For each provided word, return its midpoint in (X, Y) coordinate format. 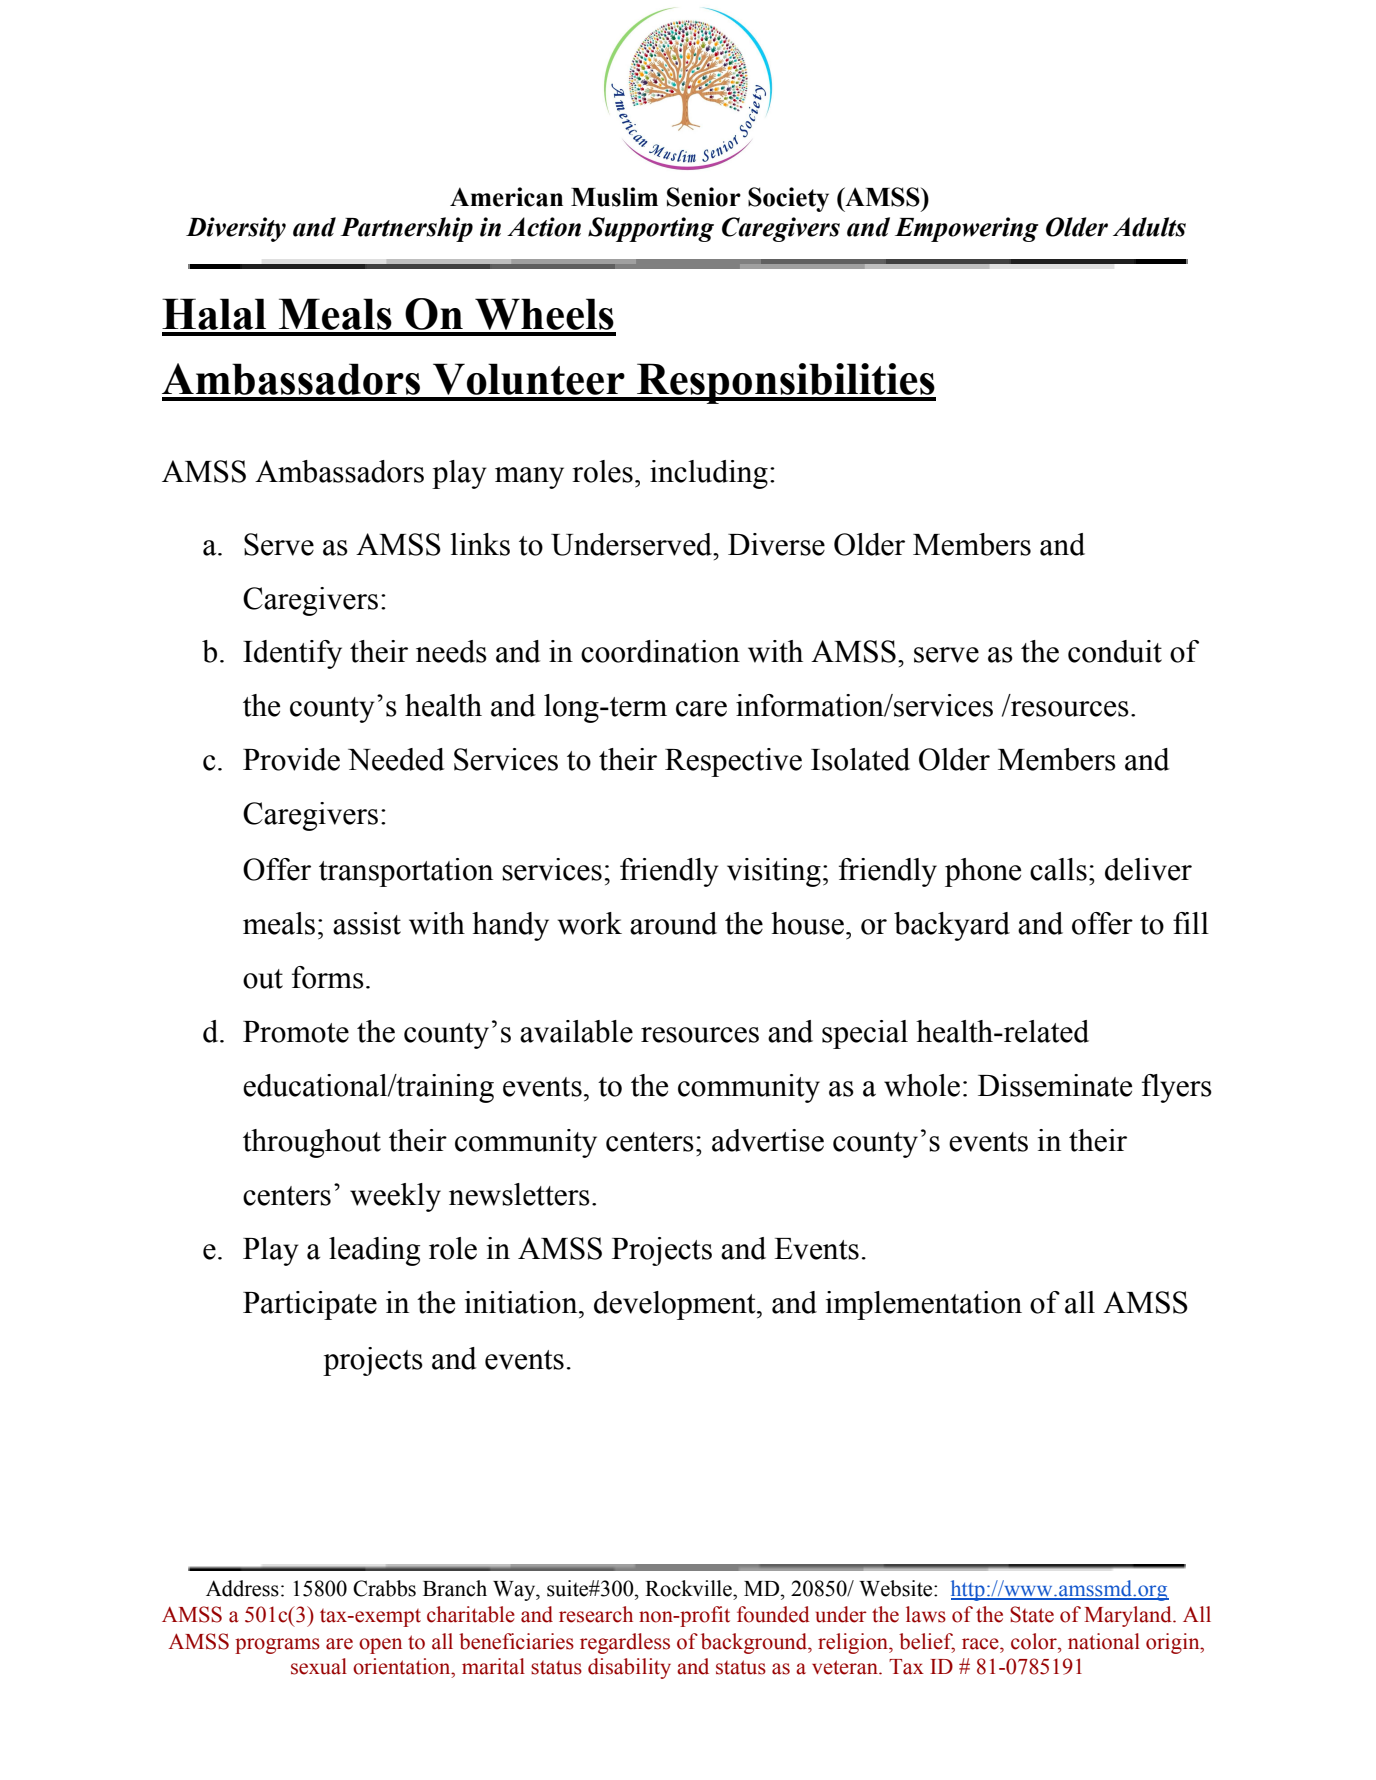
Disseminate (1055, 1085)
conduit (1115, 651)
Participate (310, 1305)
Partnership (406, 229)
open (380, 1646)
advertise (768, 1140)
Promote (296, 1032)
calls (1058, 869)
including (709, 474)
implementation (924, 1305)
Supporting (651, 229)
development (676, 1305)
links (480, 544)
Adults (1149, 227)
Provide (291, 759)
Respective (733, 762)
